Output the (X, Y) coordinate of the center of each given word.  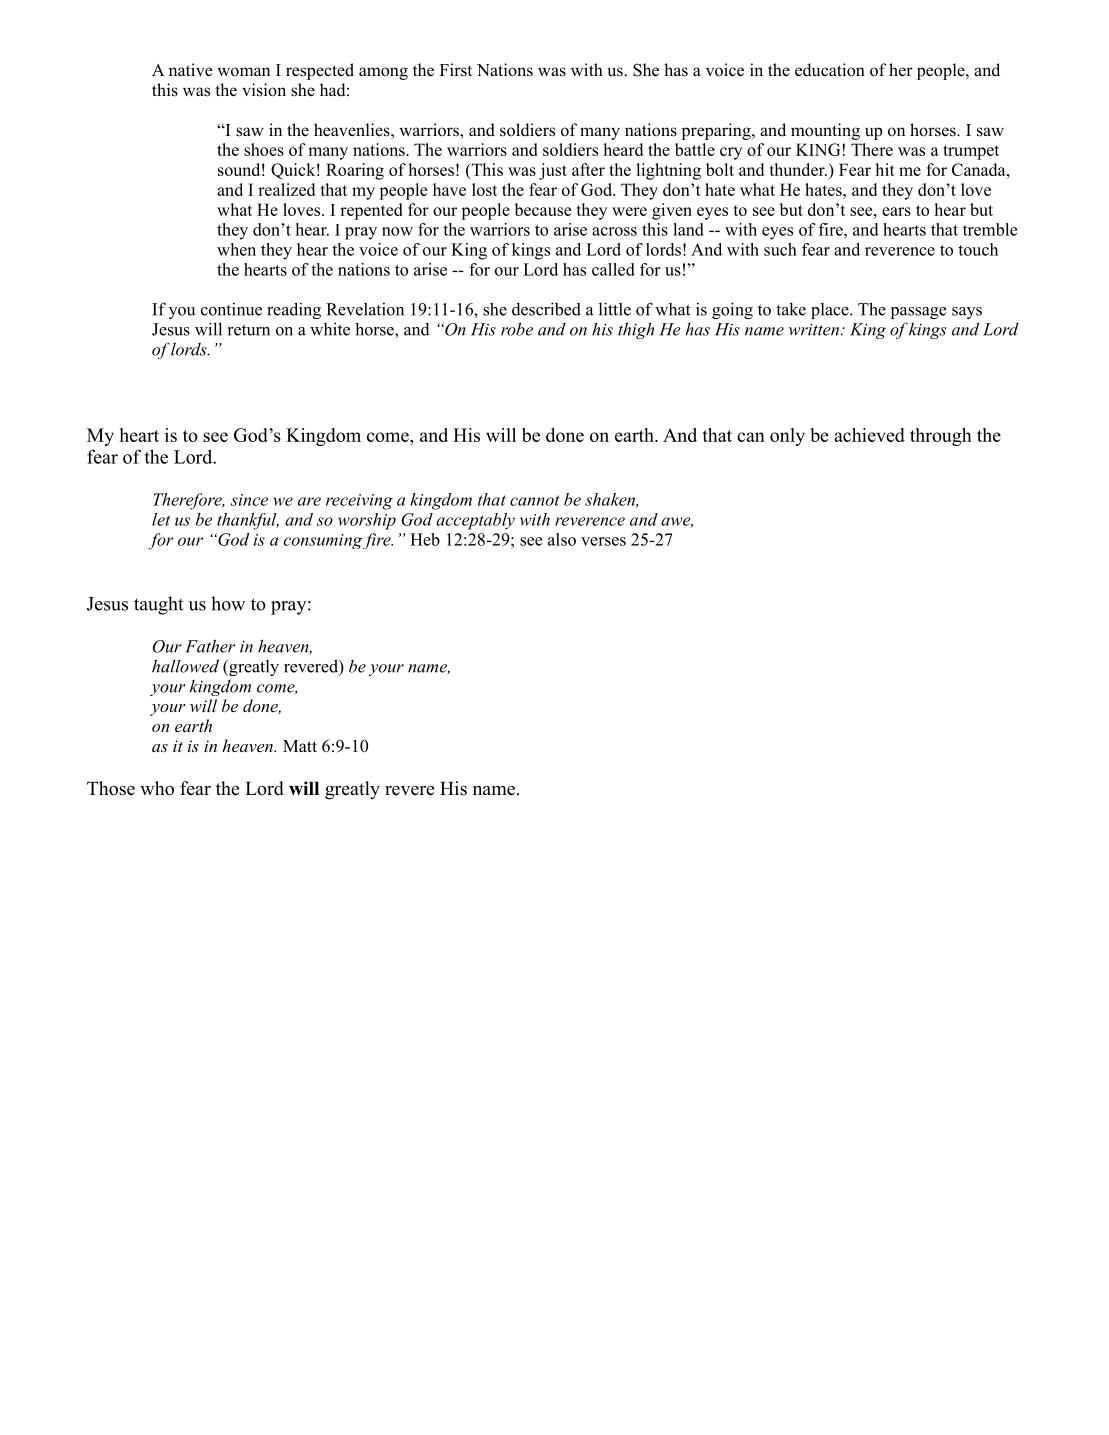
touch (978, 249)
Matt (300, 746)
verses (603, 541)
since (249, 500)
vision (264, 90)
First (456, 70)
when (236, 249)
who (157, 788)
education (830, 70)
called (613, 269)
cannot (534, 500)
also (562, 539)
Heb (425, 539)
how (228, 603)
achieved (869, 435)
